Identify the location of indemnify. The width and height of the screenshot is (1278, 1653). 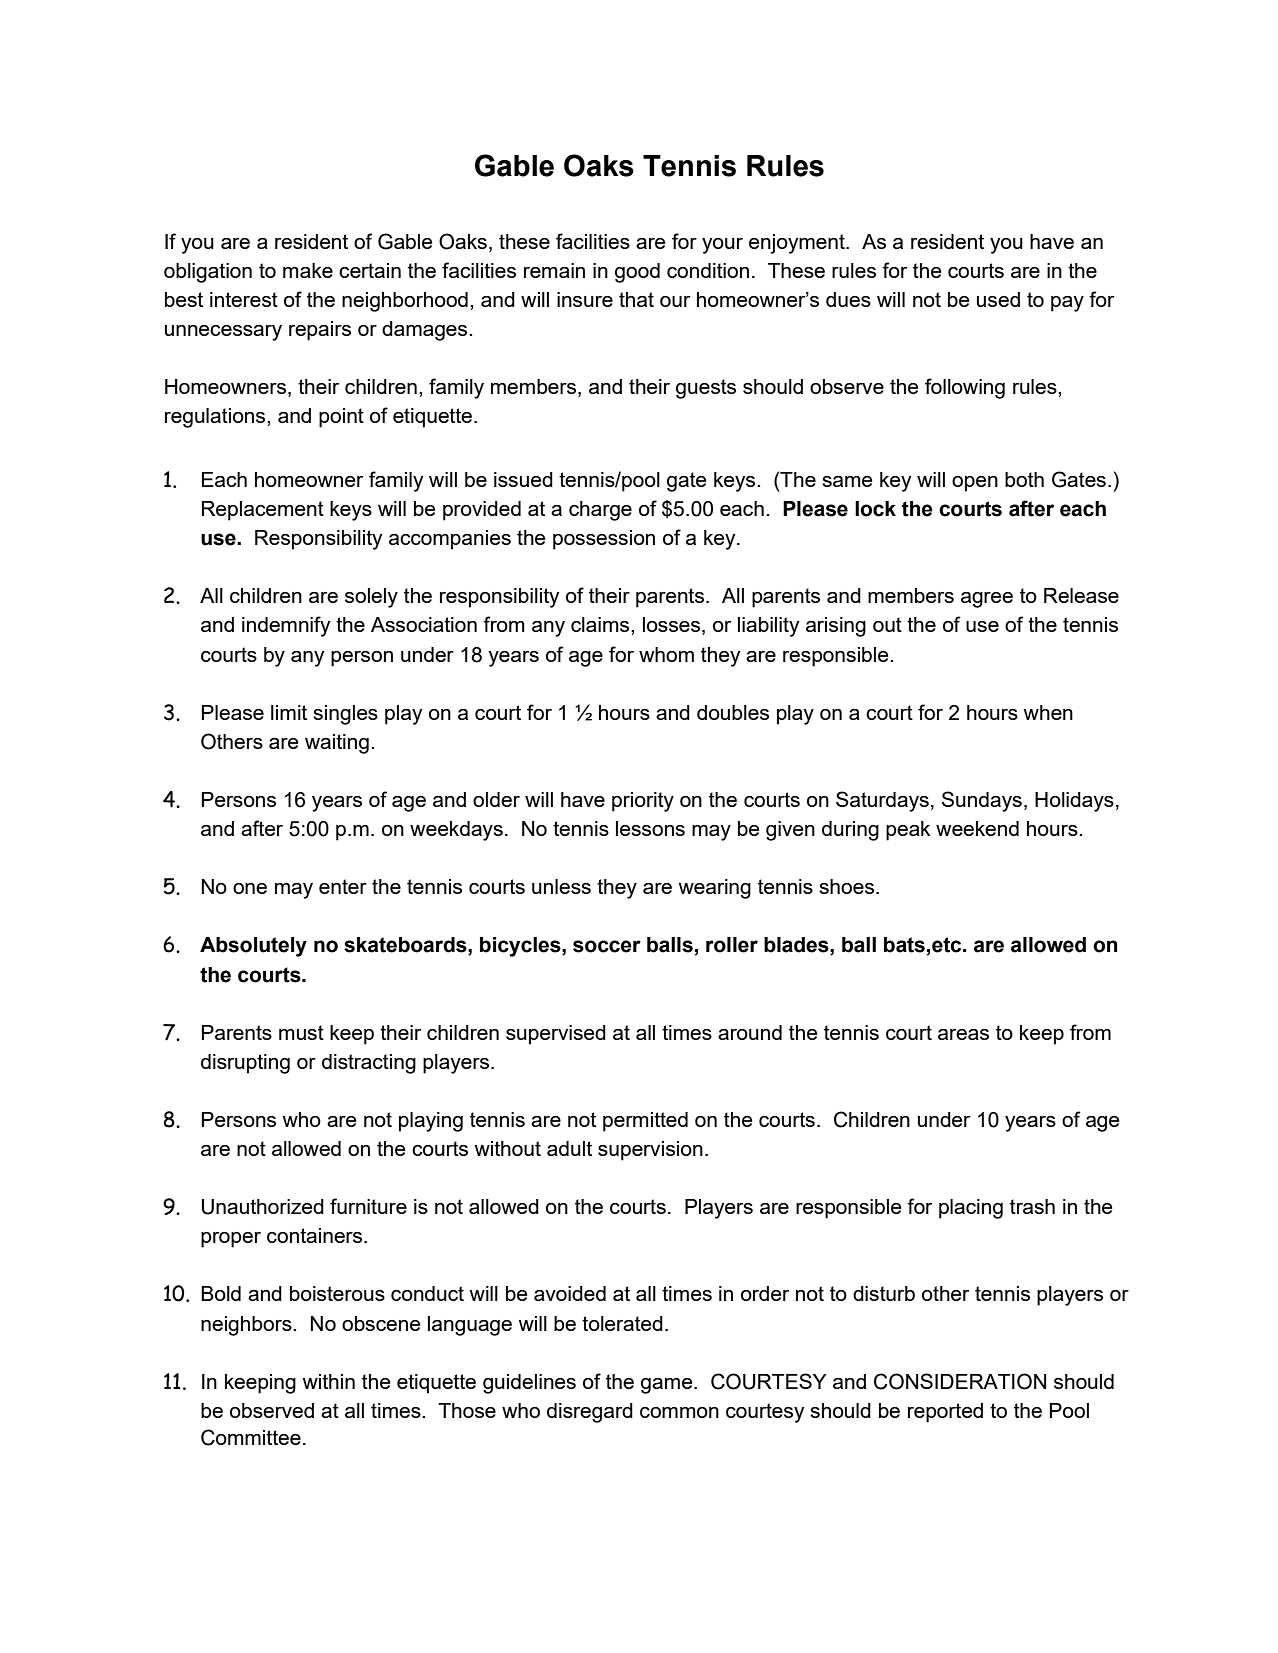
(286, 626).
